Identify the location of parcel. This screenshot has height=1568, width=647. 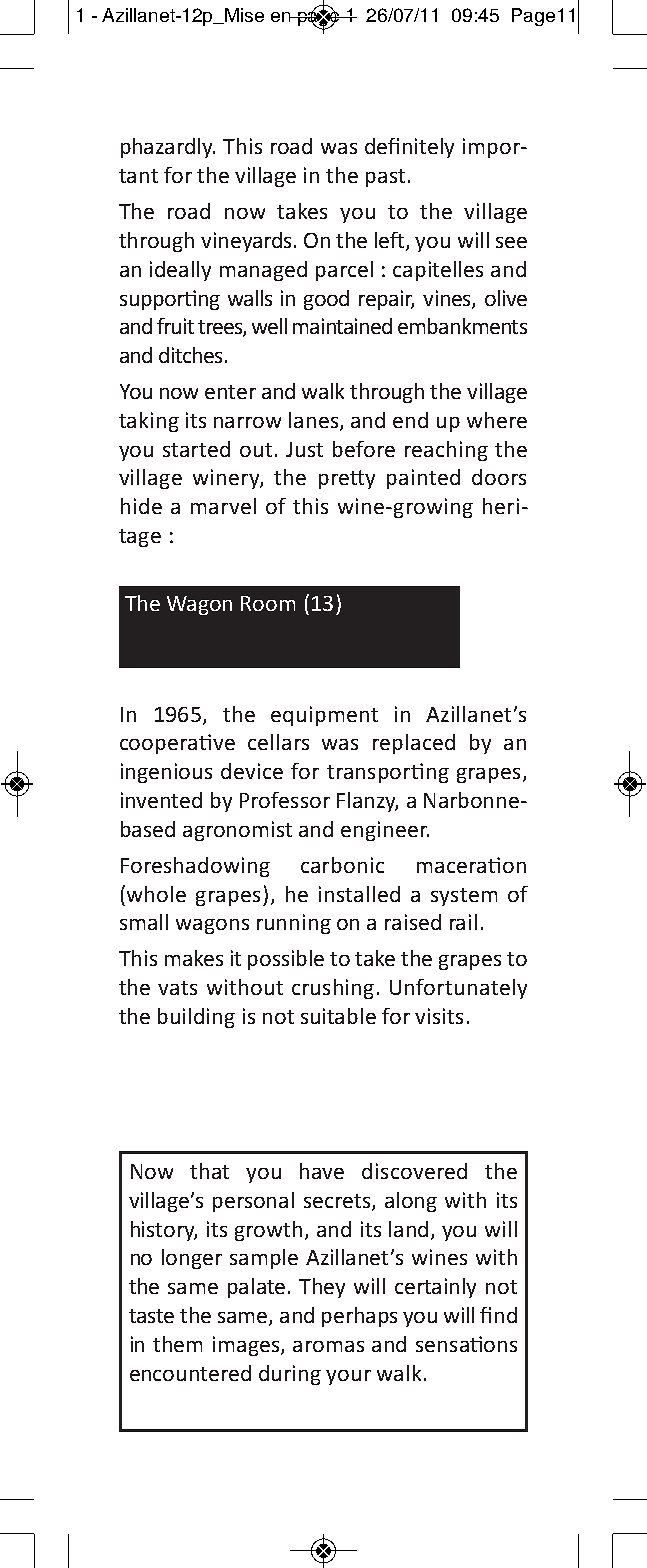
(344, 271).
